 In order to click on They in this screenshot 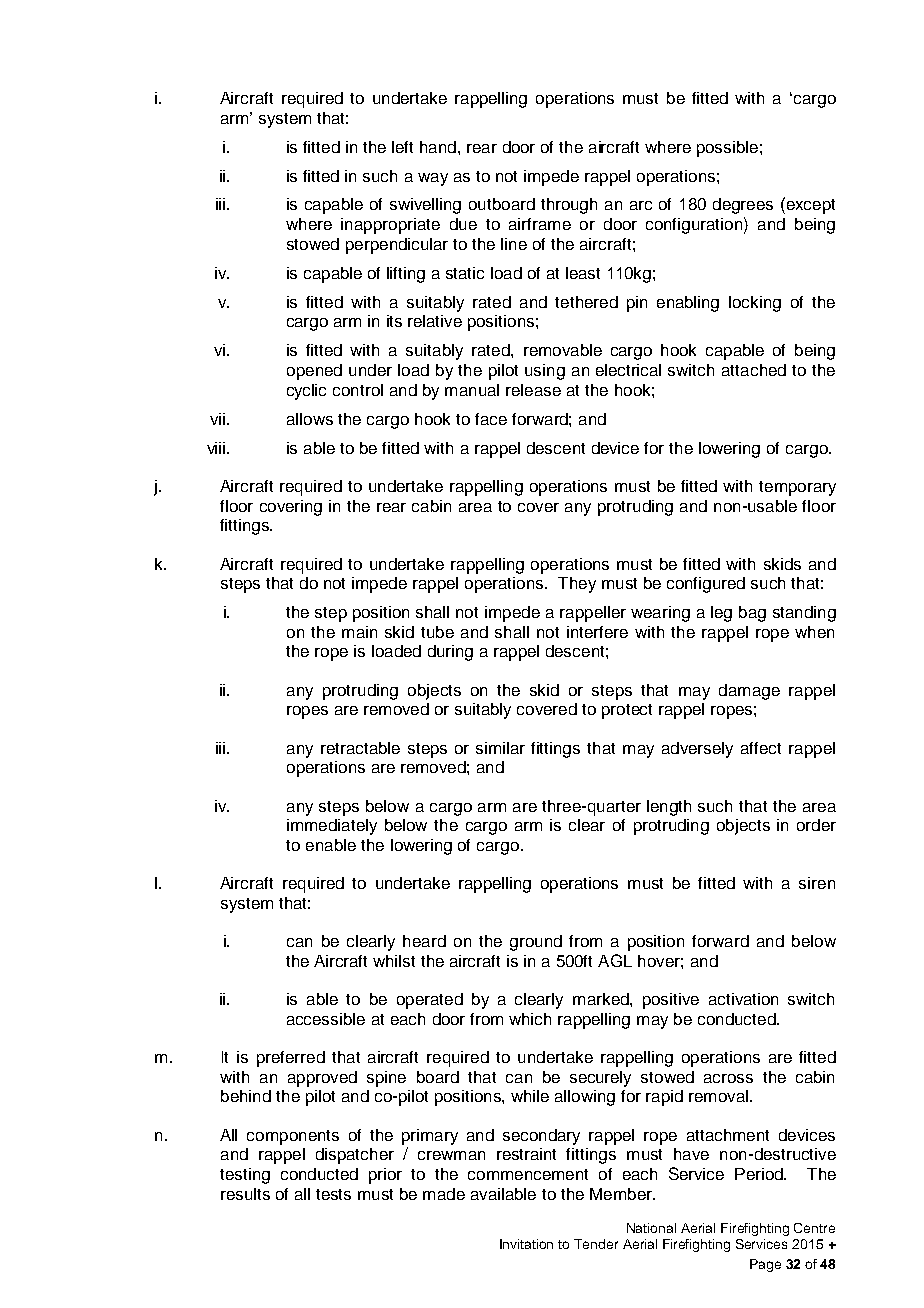, I will do `click(577, 585)`.
